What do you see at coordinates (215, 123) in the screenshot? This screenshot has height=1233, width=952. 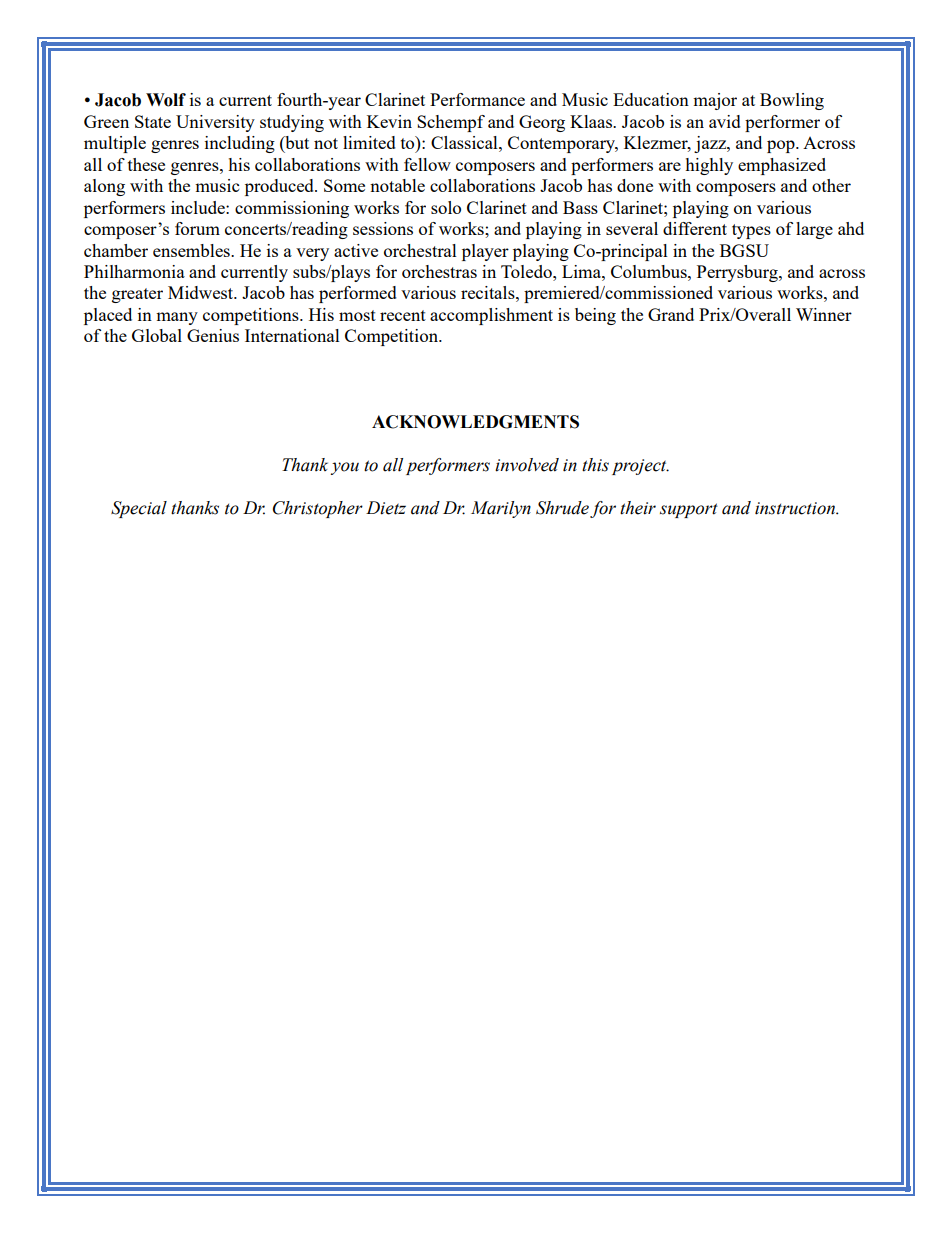 I see `University` at bounding box center [215, 123].
